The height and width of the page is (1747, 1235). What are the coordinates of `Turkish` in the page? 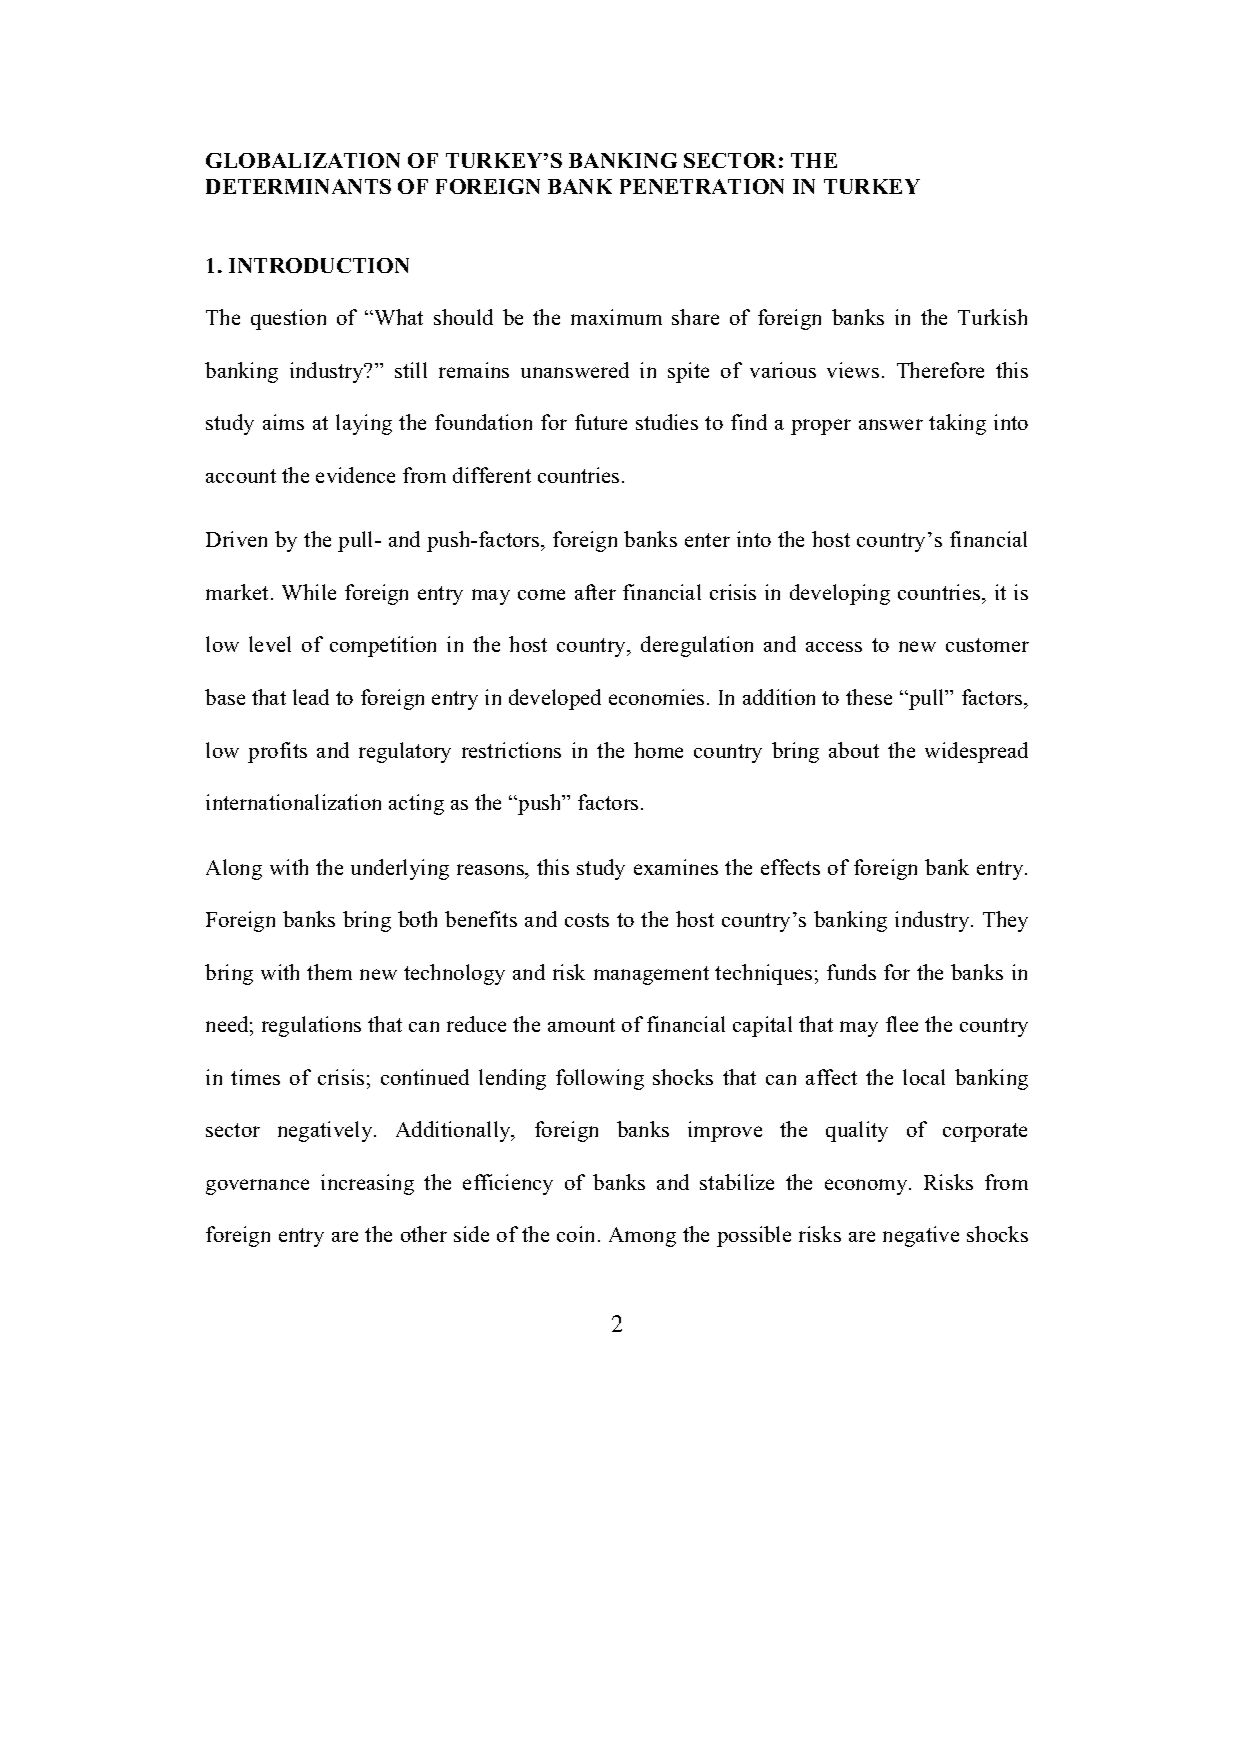 It's located at (992, 317).
